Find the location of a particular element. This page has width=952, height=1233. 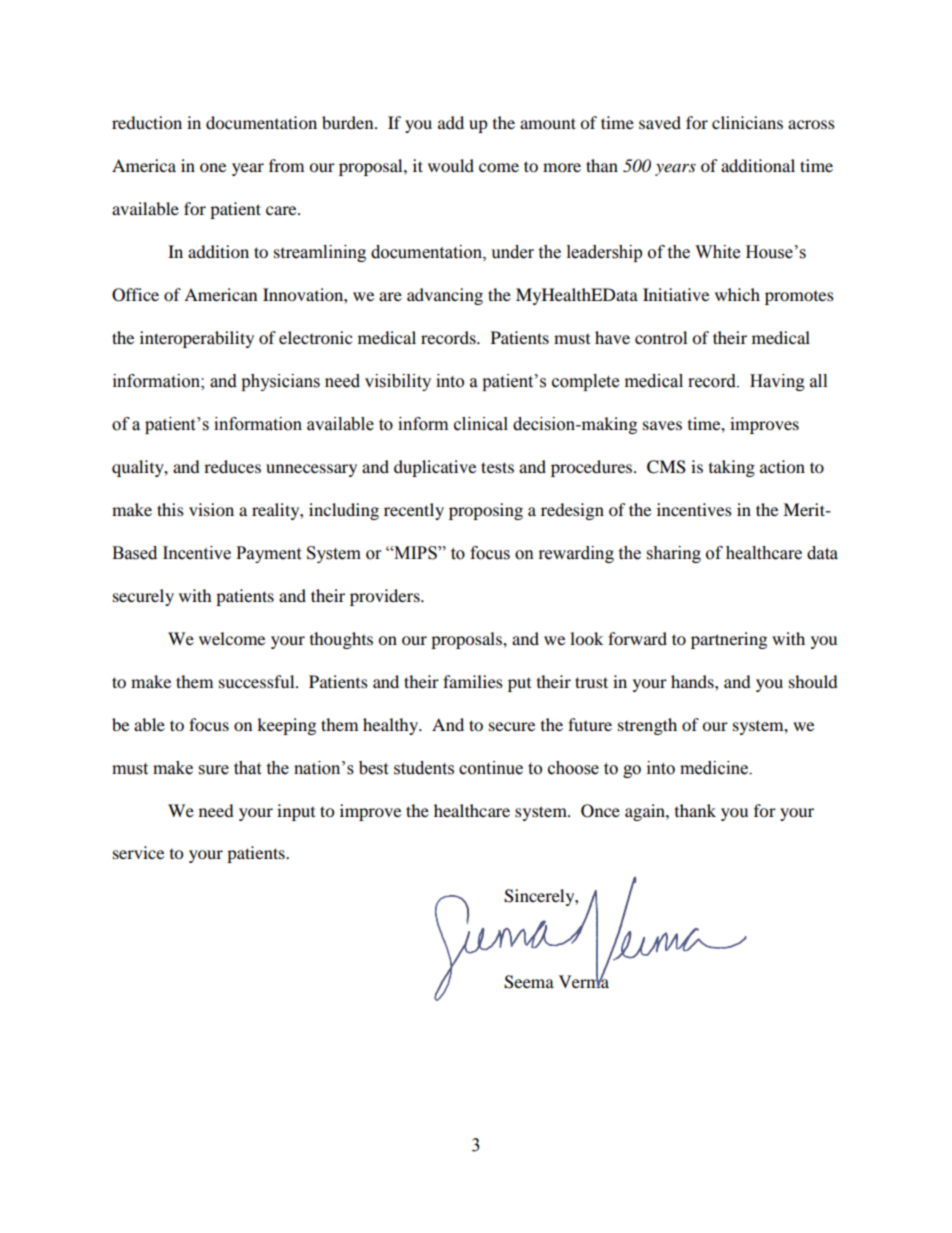

proposing is located at coordinates (486, 511).
